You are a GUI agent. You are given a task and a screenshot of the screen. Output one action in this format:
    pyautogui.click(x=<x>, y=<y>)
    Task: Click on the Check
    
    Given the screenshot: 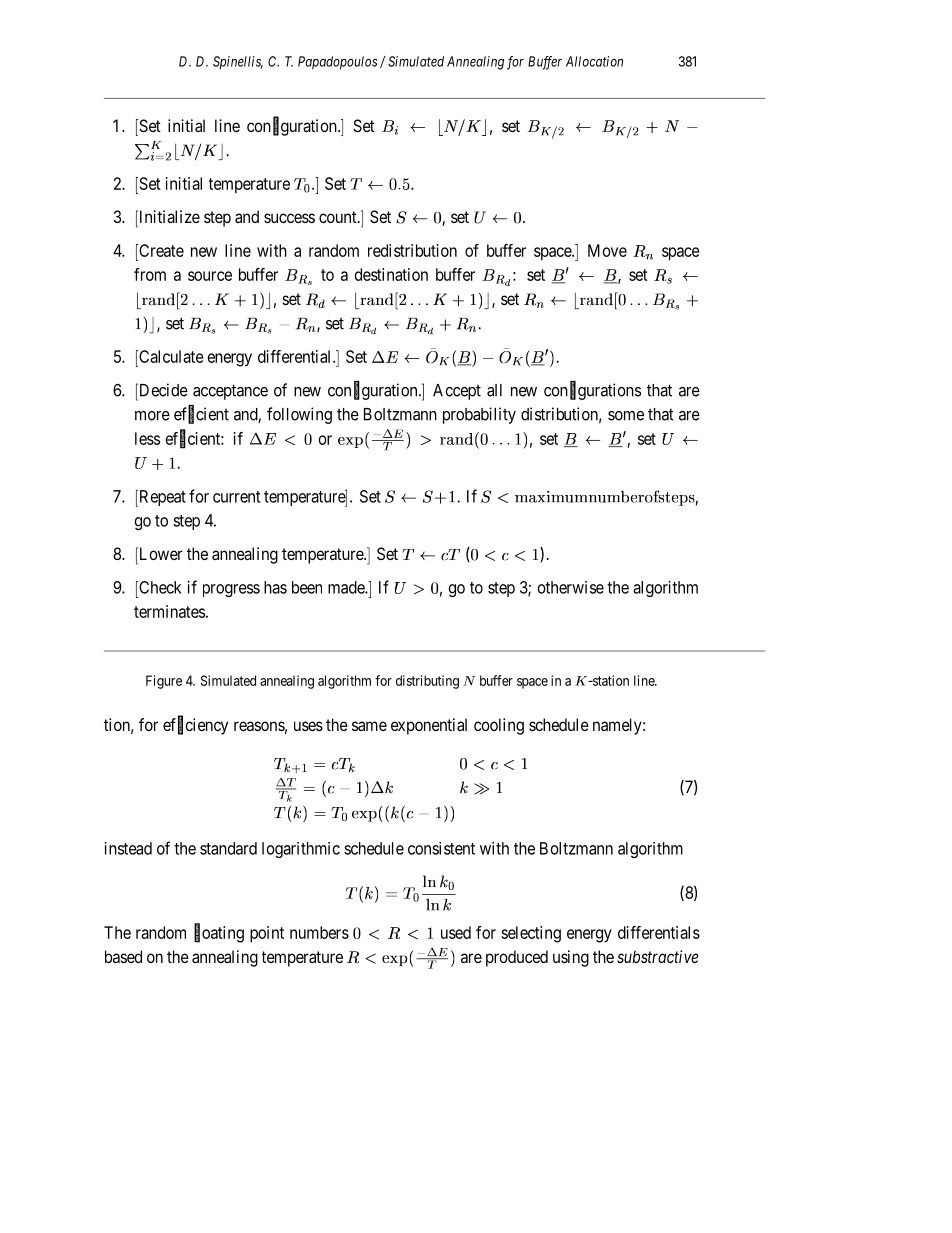 What is the action you would take?
    pyautogui.click(x=159, y=587)
